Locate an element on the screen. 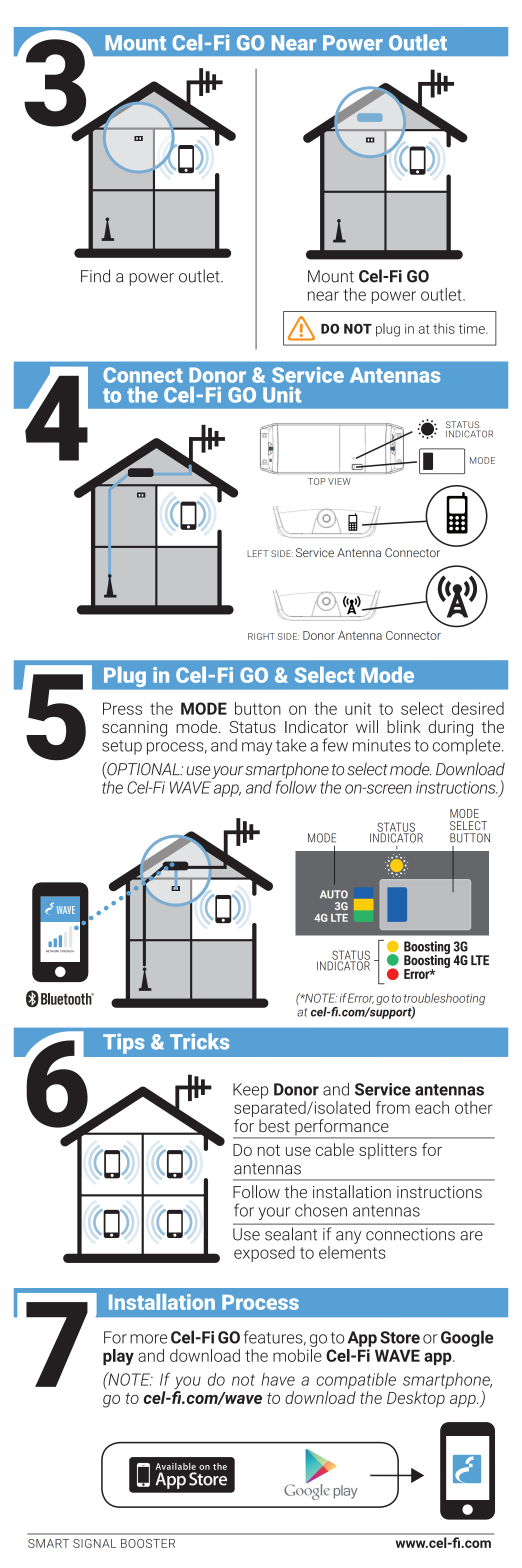  this is located at coordinates (444, 328).
